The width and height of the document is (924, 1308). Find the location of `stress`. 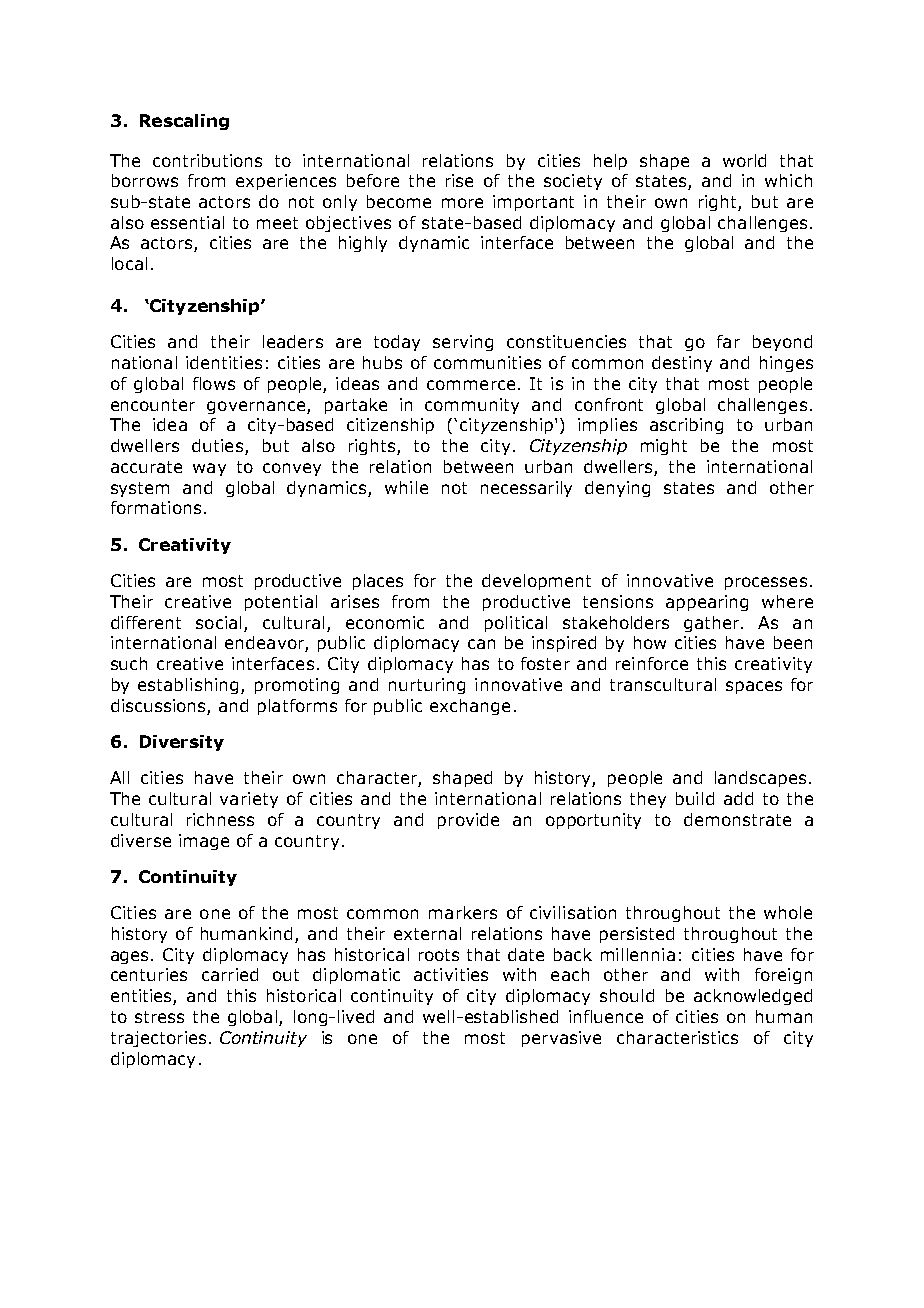

stress is located at coordinates (159, 1017).
